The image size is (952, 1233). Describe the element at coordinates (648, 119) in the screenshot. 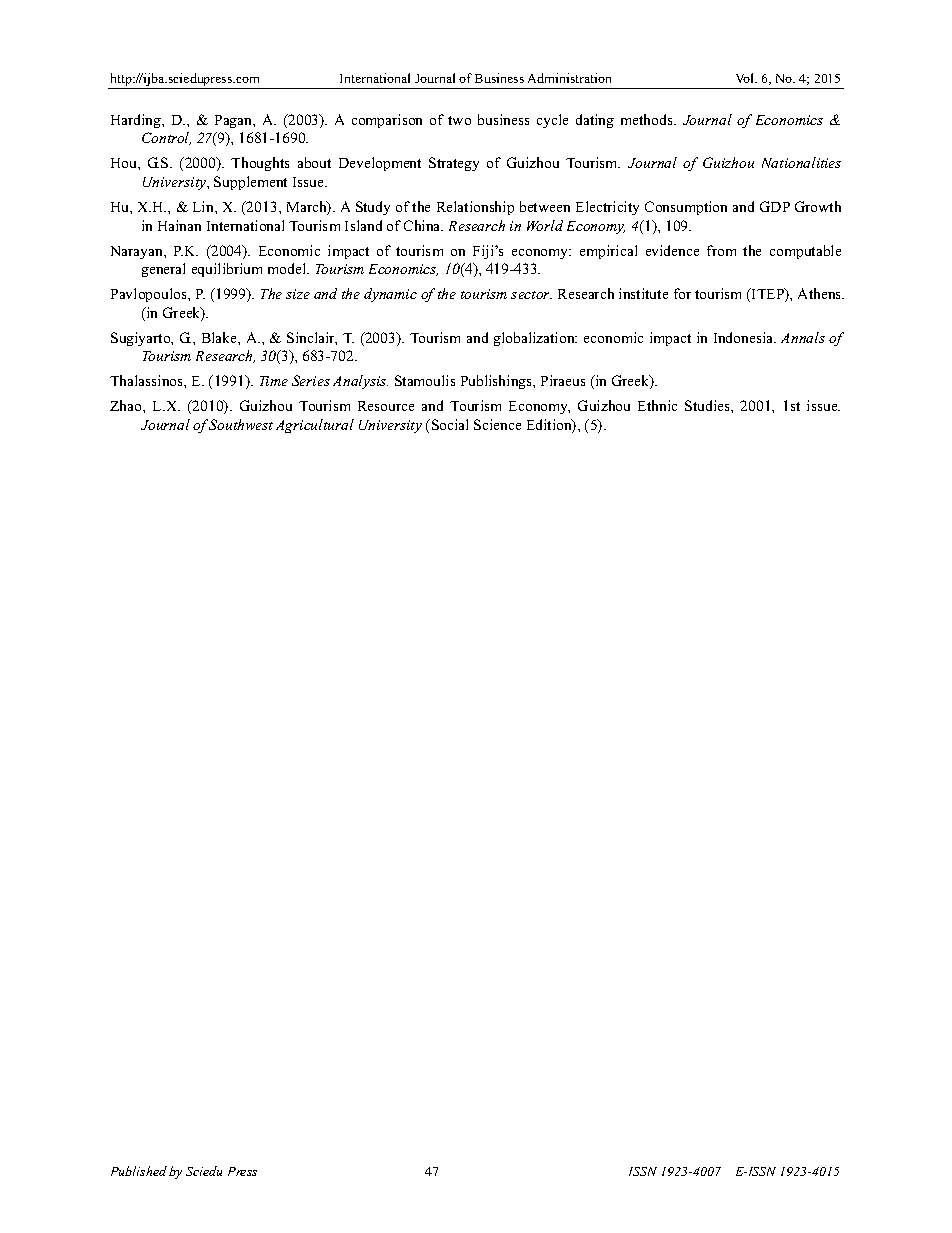

I see `methods` at that location.
